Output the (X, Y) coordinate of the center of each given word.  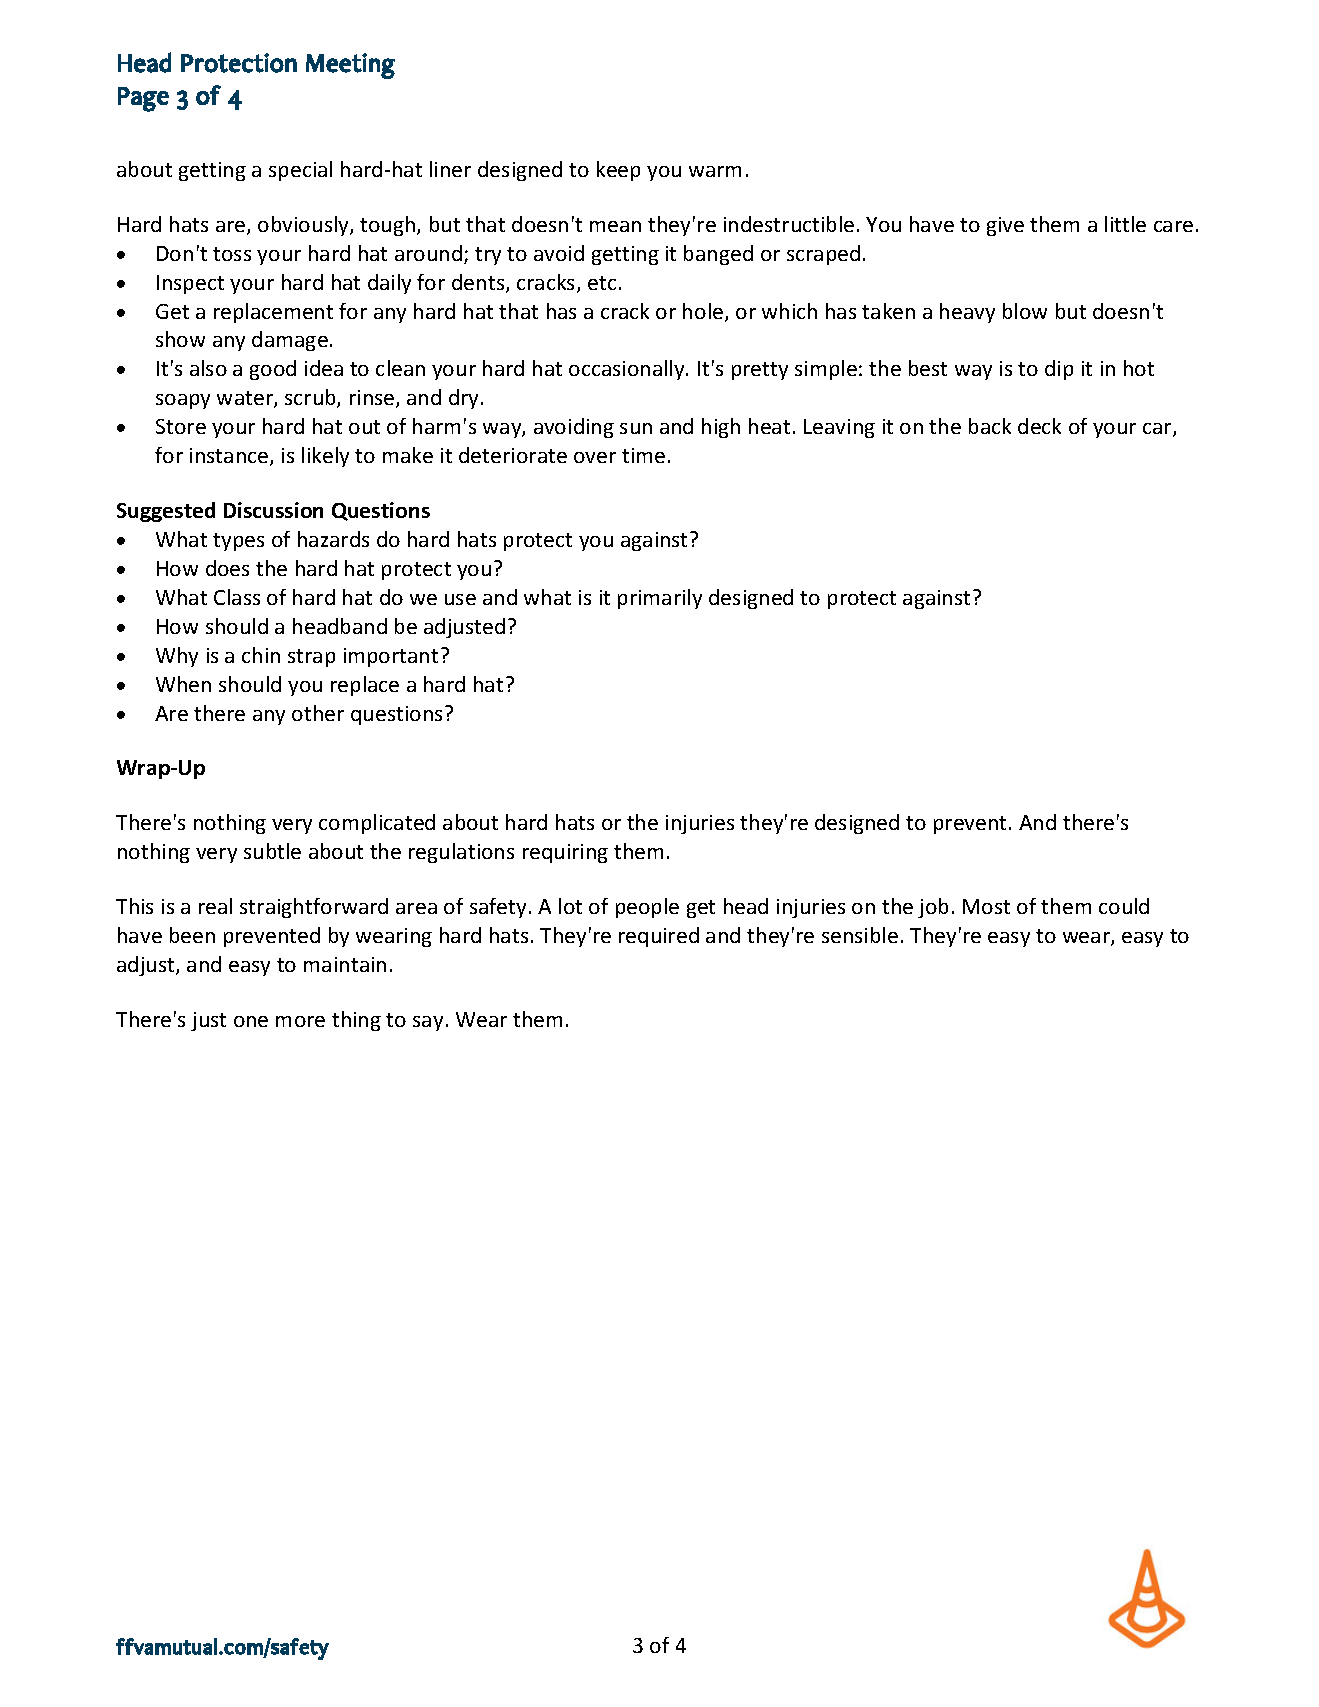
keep (618, 171)
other (318, 713)
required (659, 937)
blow (1025, 311)
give (1005, 226)
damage (290, 341)
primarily (660, 599)
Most (986, 906)
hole (704, 312)
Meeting (350, 66)
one (251, 1021)
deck (1039, 426)
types (238, 542)
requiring (565, 853)
